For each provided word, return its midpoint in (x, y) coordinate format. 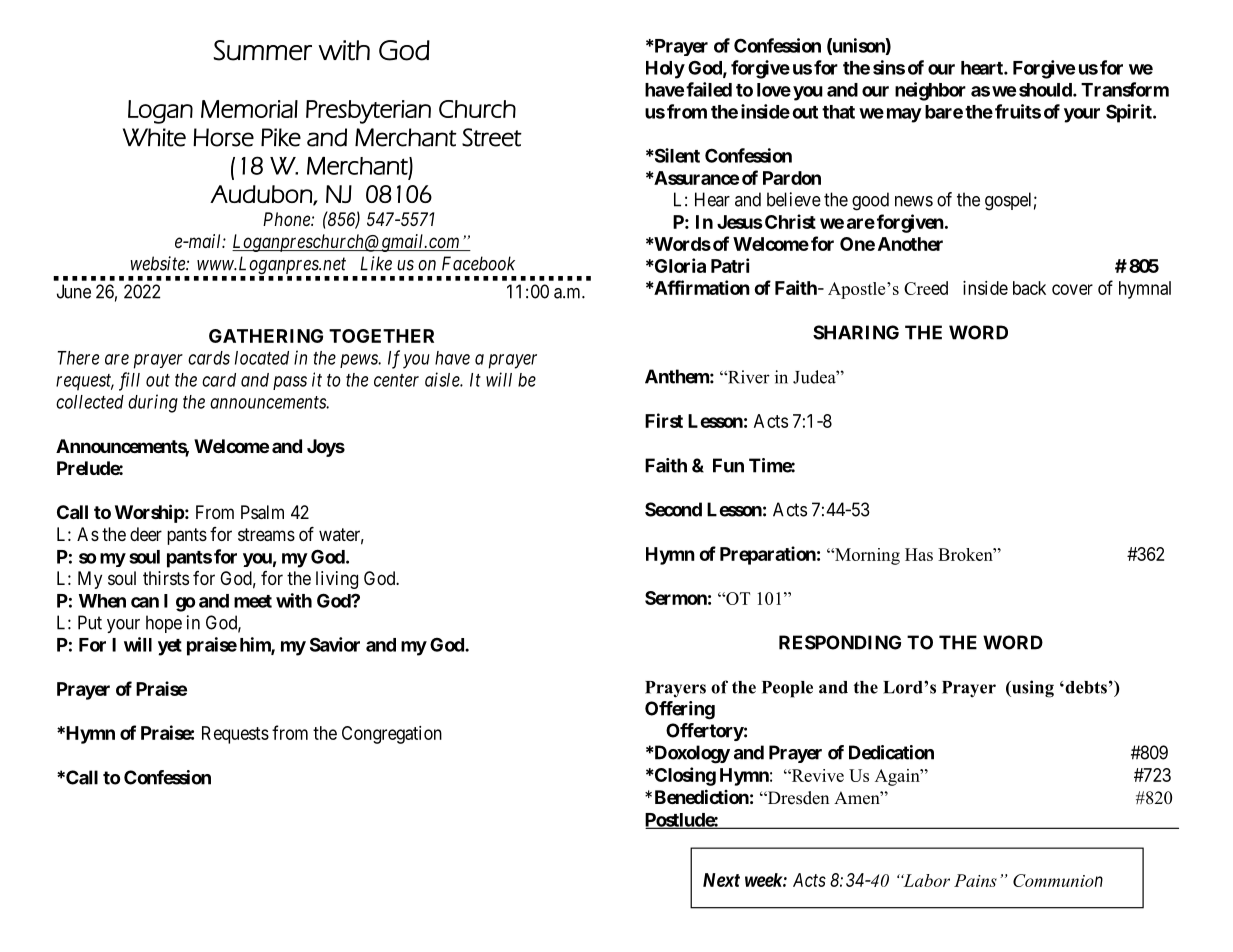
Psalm (262, 512)
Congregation (392, 735)
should (1046, 90)
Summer (262, 50)
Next (721, 880)
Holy (665, 70)
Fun (728, 465)
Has (919, 554)
